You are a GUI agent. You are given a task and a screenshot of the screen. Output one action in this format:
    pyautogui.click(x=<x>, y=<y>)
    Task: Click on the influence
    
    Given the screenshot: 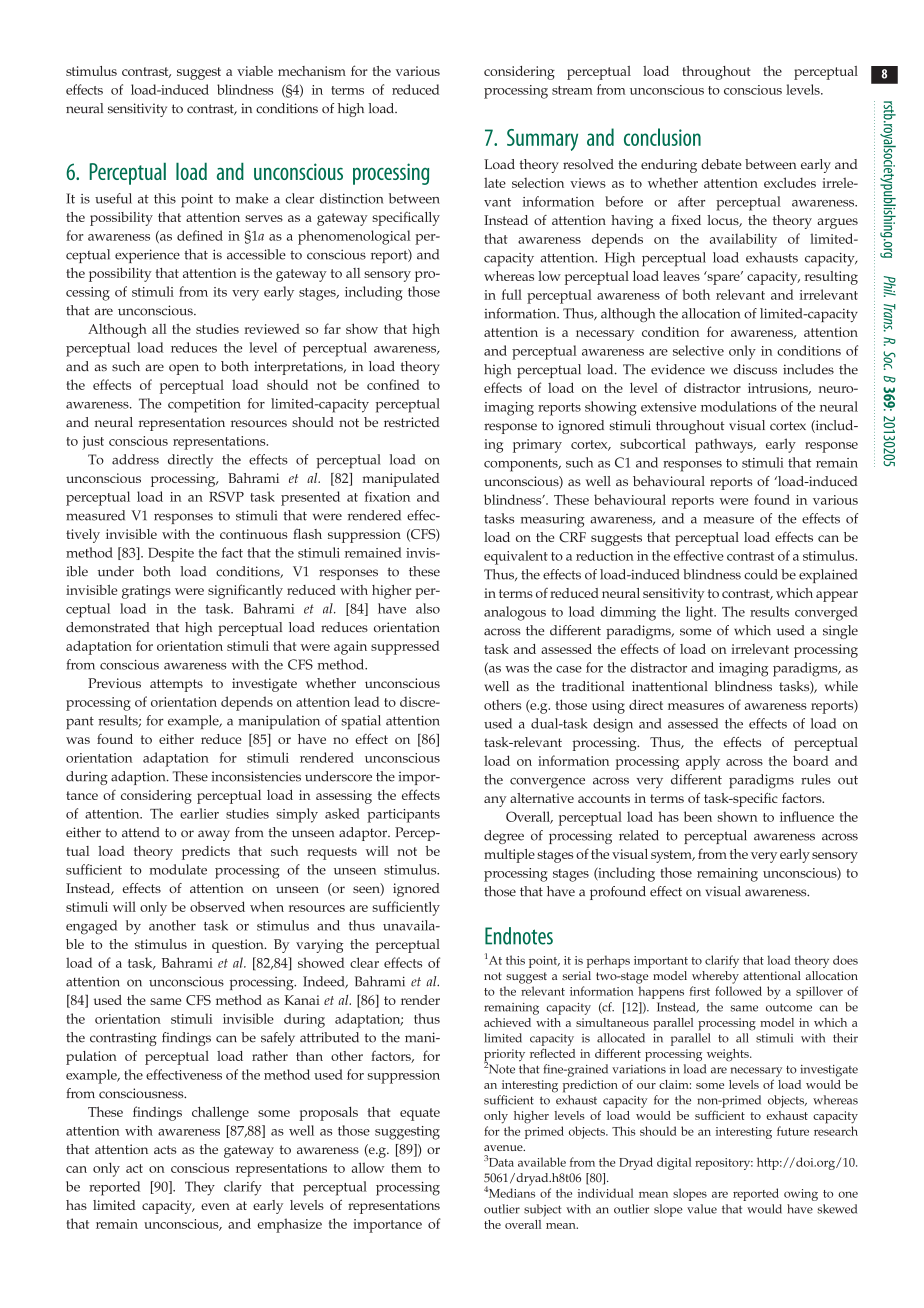 What is the action you would take?
    pyautogui.click(x=807, y=816)
